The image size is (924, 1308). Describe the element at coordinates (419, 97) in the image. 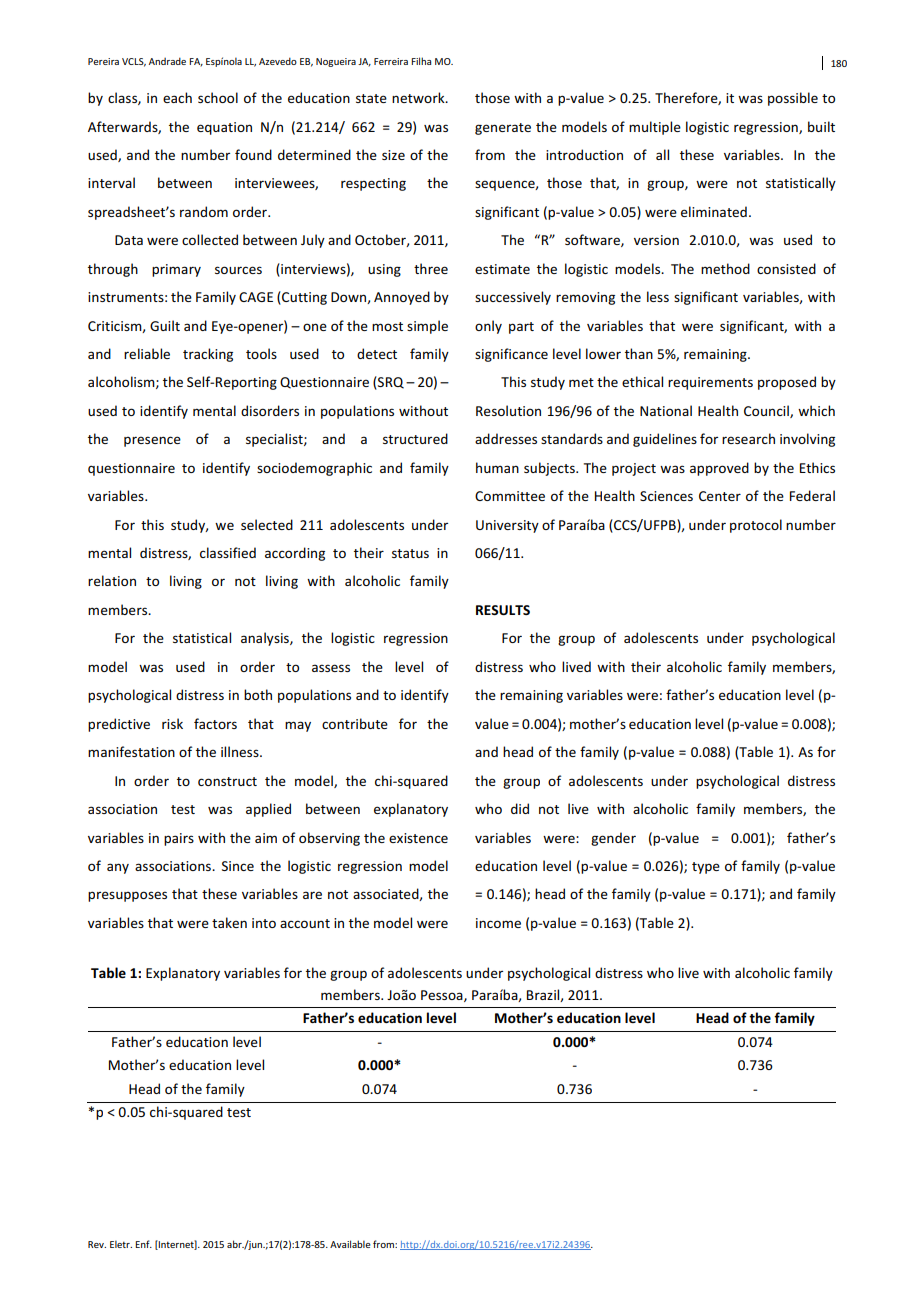

I see `network` at that location.
